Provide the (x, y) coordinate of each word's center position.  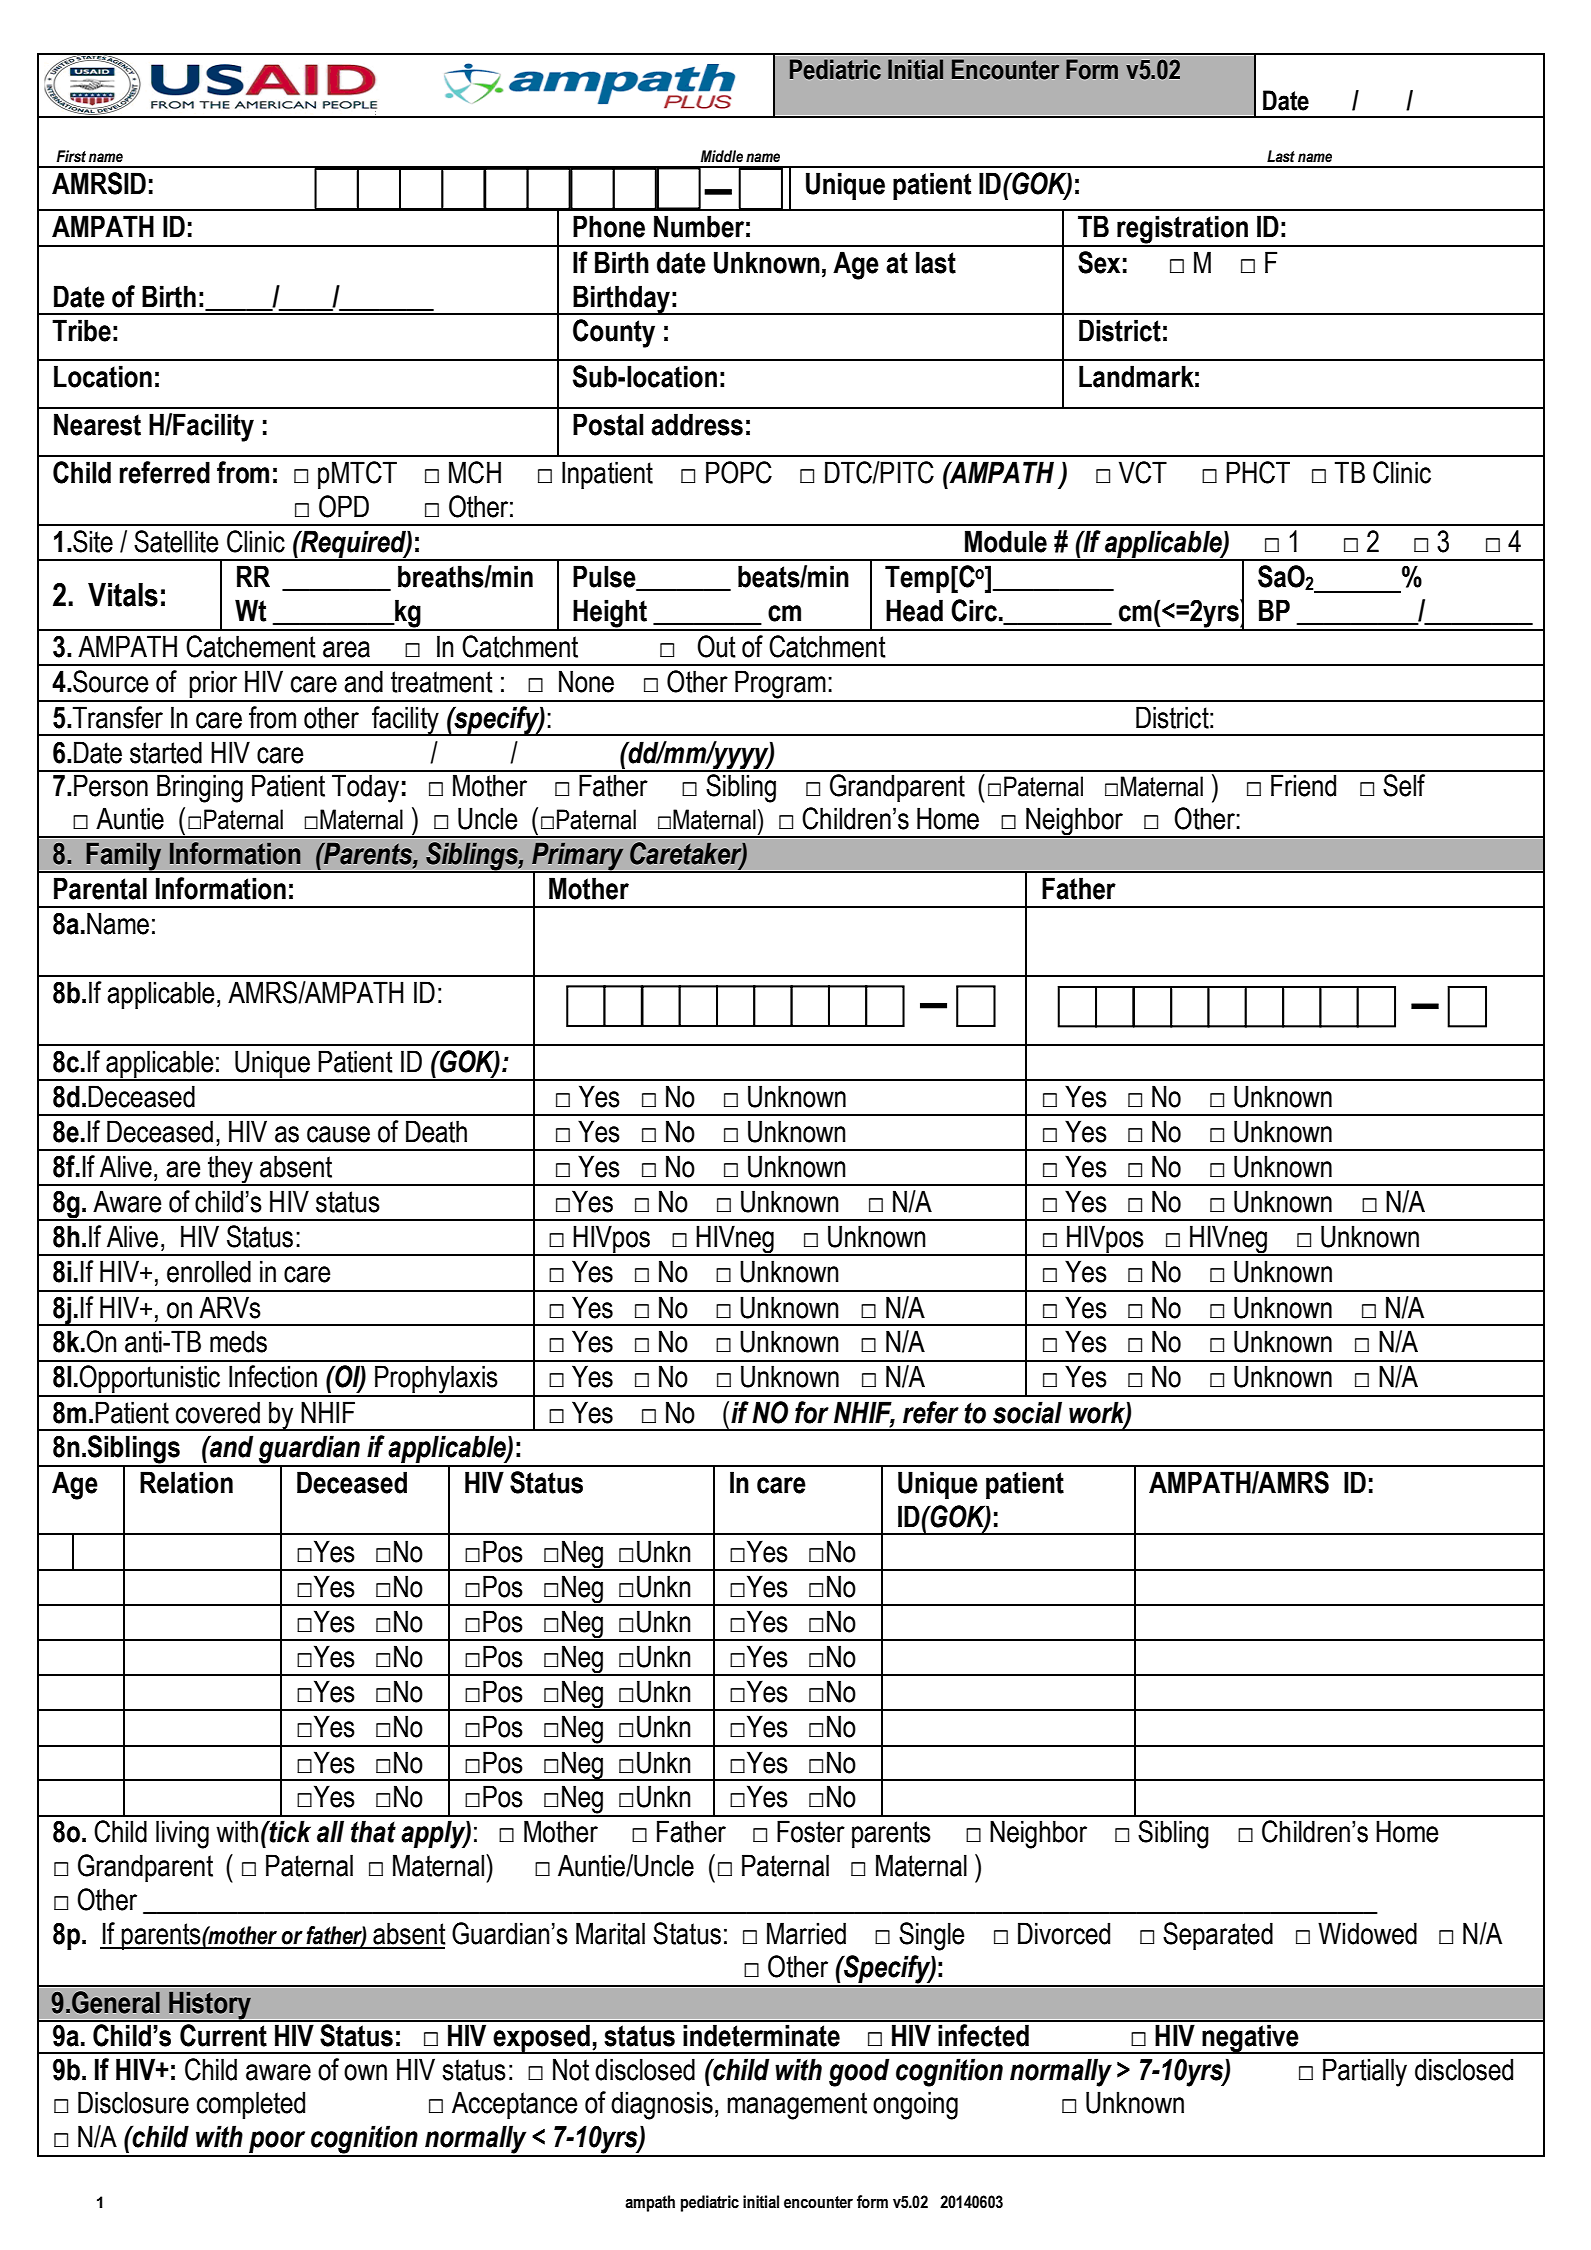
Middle (722, 156)
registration (1182, 230)
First (71, 156)
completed (251, 2105)
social (1027, 1412)
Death (436, 1131)
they (230, 1170)
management (797, 2106)
